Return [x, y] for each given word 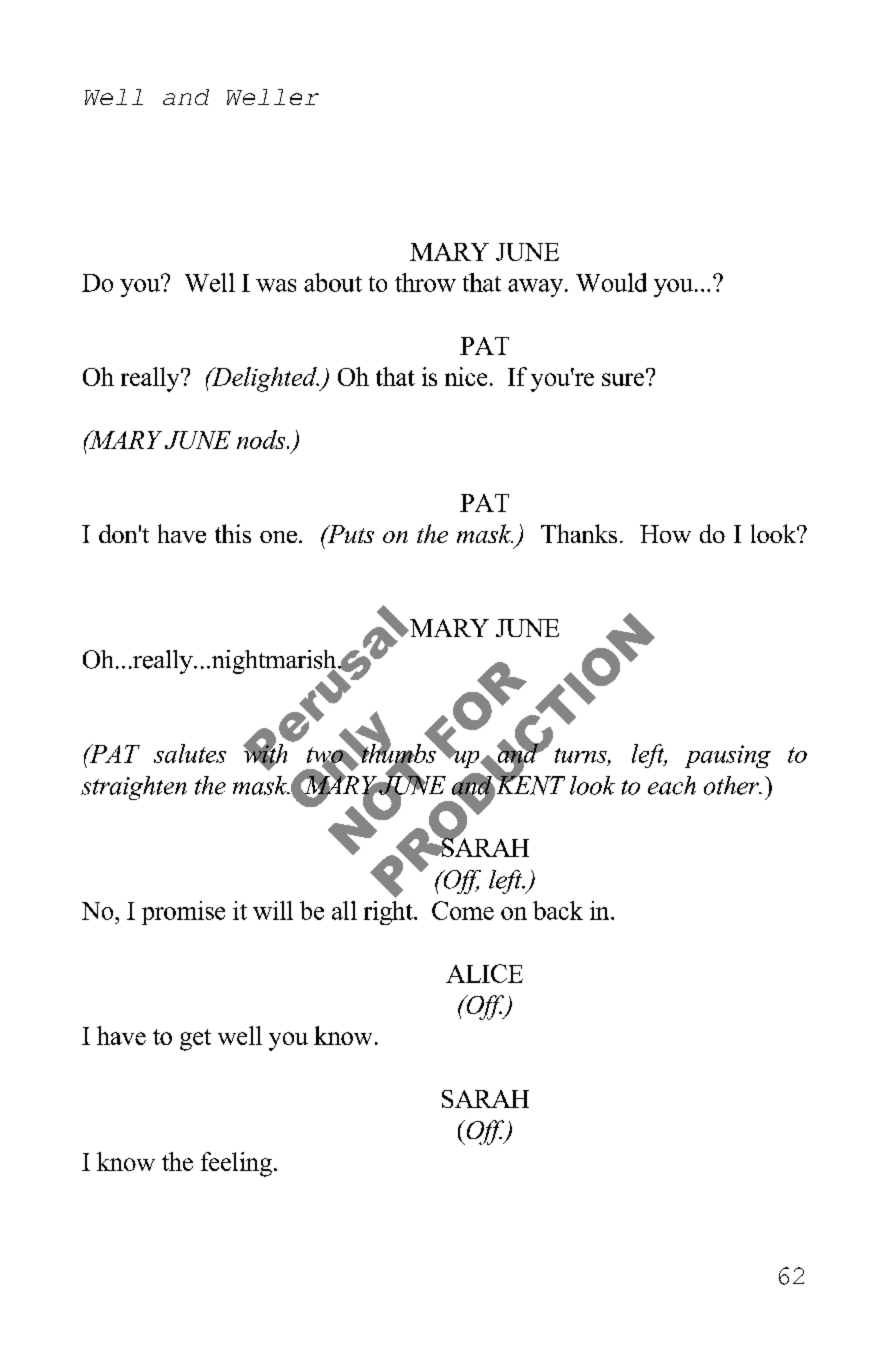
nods [262, 439]
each [672, 785]
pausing [728, 756]
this [233, 533]
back [558, 910]
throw [425, 282]
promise [183, 913]
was [276, 285]
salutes [190, 753]
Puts [349, 534]
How [665, 534]
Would [611, 282]
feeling [236, 1164]
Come [463, 910]
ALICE [484, 973]
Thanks [579, 533]
